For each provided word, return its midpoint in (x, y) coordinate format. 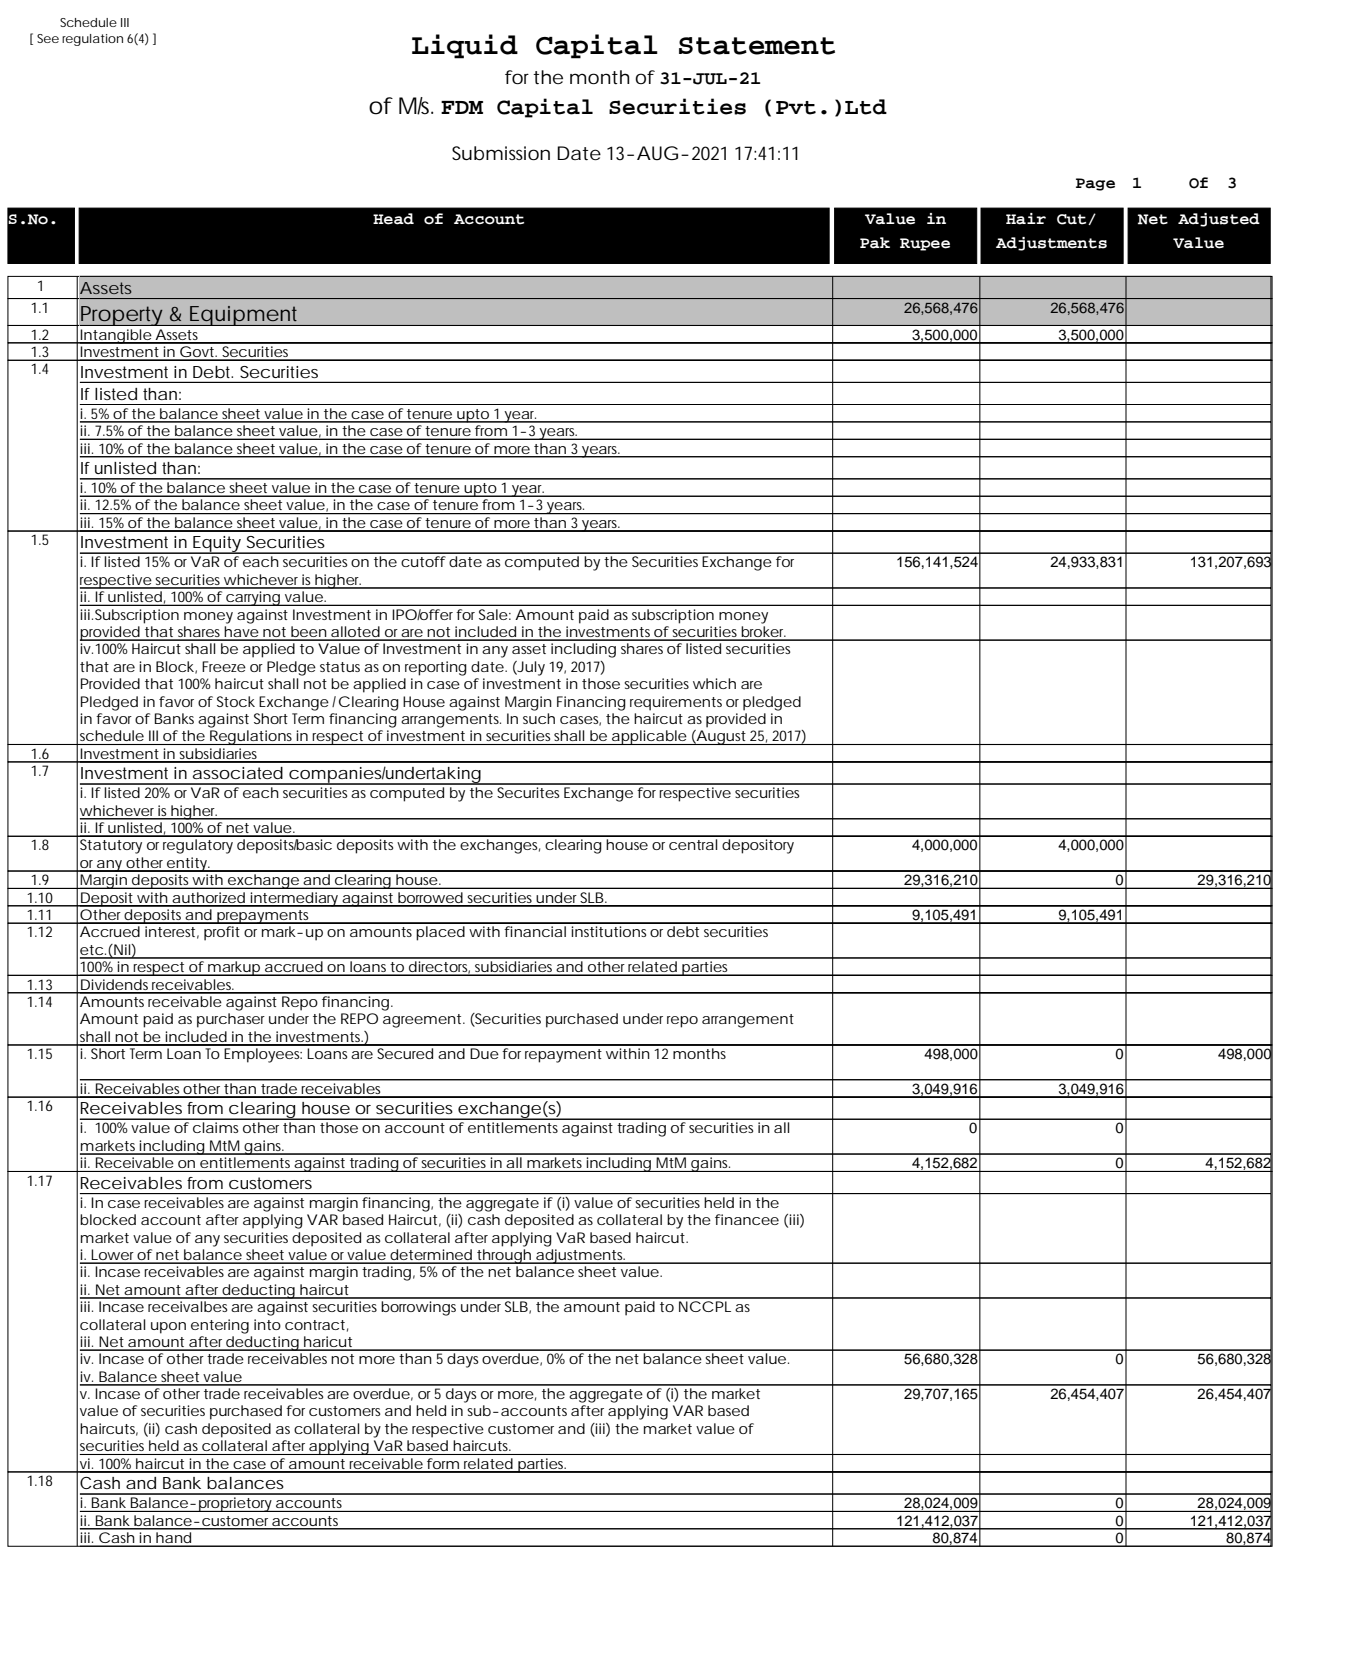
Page (1095, 184)
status (340, 667)
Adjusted (1219, 220)
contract (315, 1325)
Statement (757, 46)
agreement (422, 1021)
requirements (676, 703)
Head (393, 219)
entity (186, 864)
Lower (112, 1256)
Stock (236, 701)
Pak (875, 243)
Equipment (243, 316)
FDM (462, 107)
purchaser (231, 1020)
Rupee (925, 244)
